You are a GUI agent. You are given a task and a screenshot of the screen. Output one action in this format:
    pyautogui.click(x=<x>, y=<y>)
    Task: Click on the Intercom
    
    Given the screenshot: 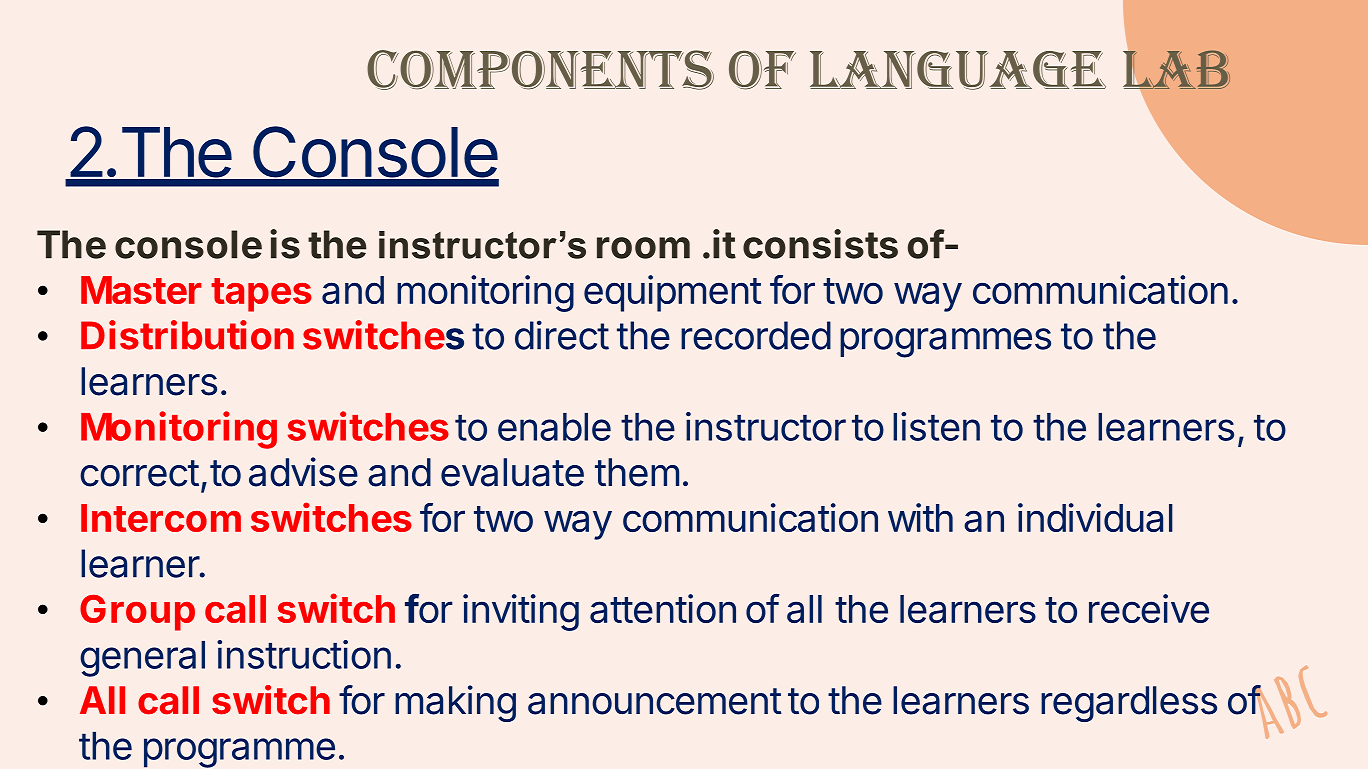 What is the action you would take?
    pyautogui.click(x=161, y=518)
